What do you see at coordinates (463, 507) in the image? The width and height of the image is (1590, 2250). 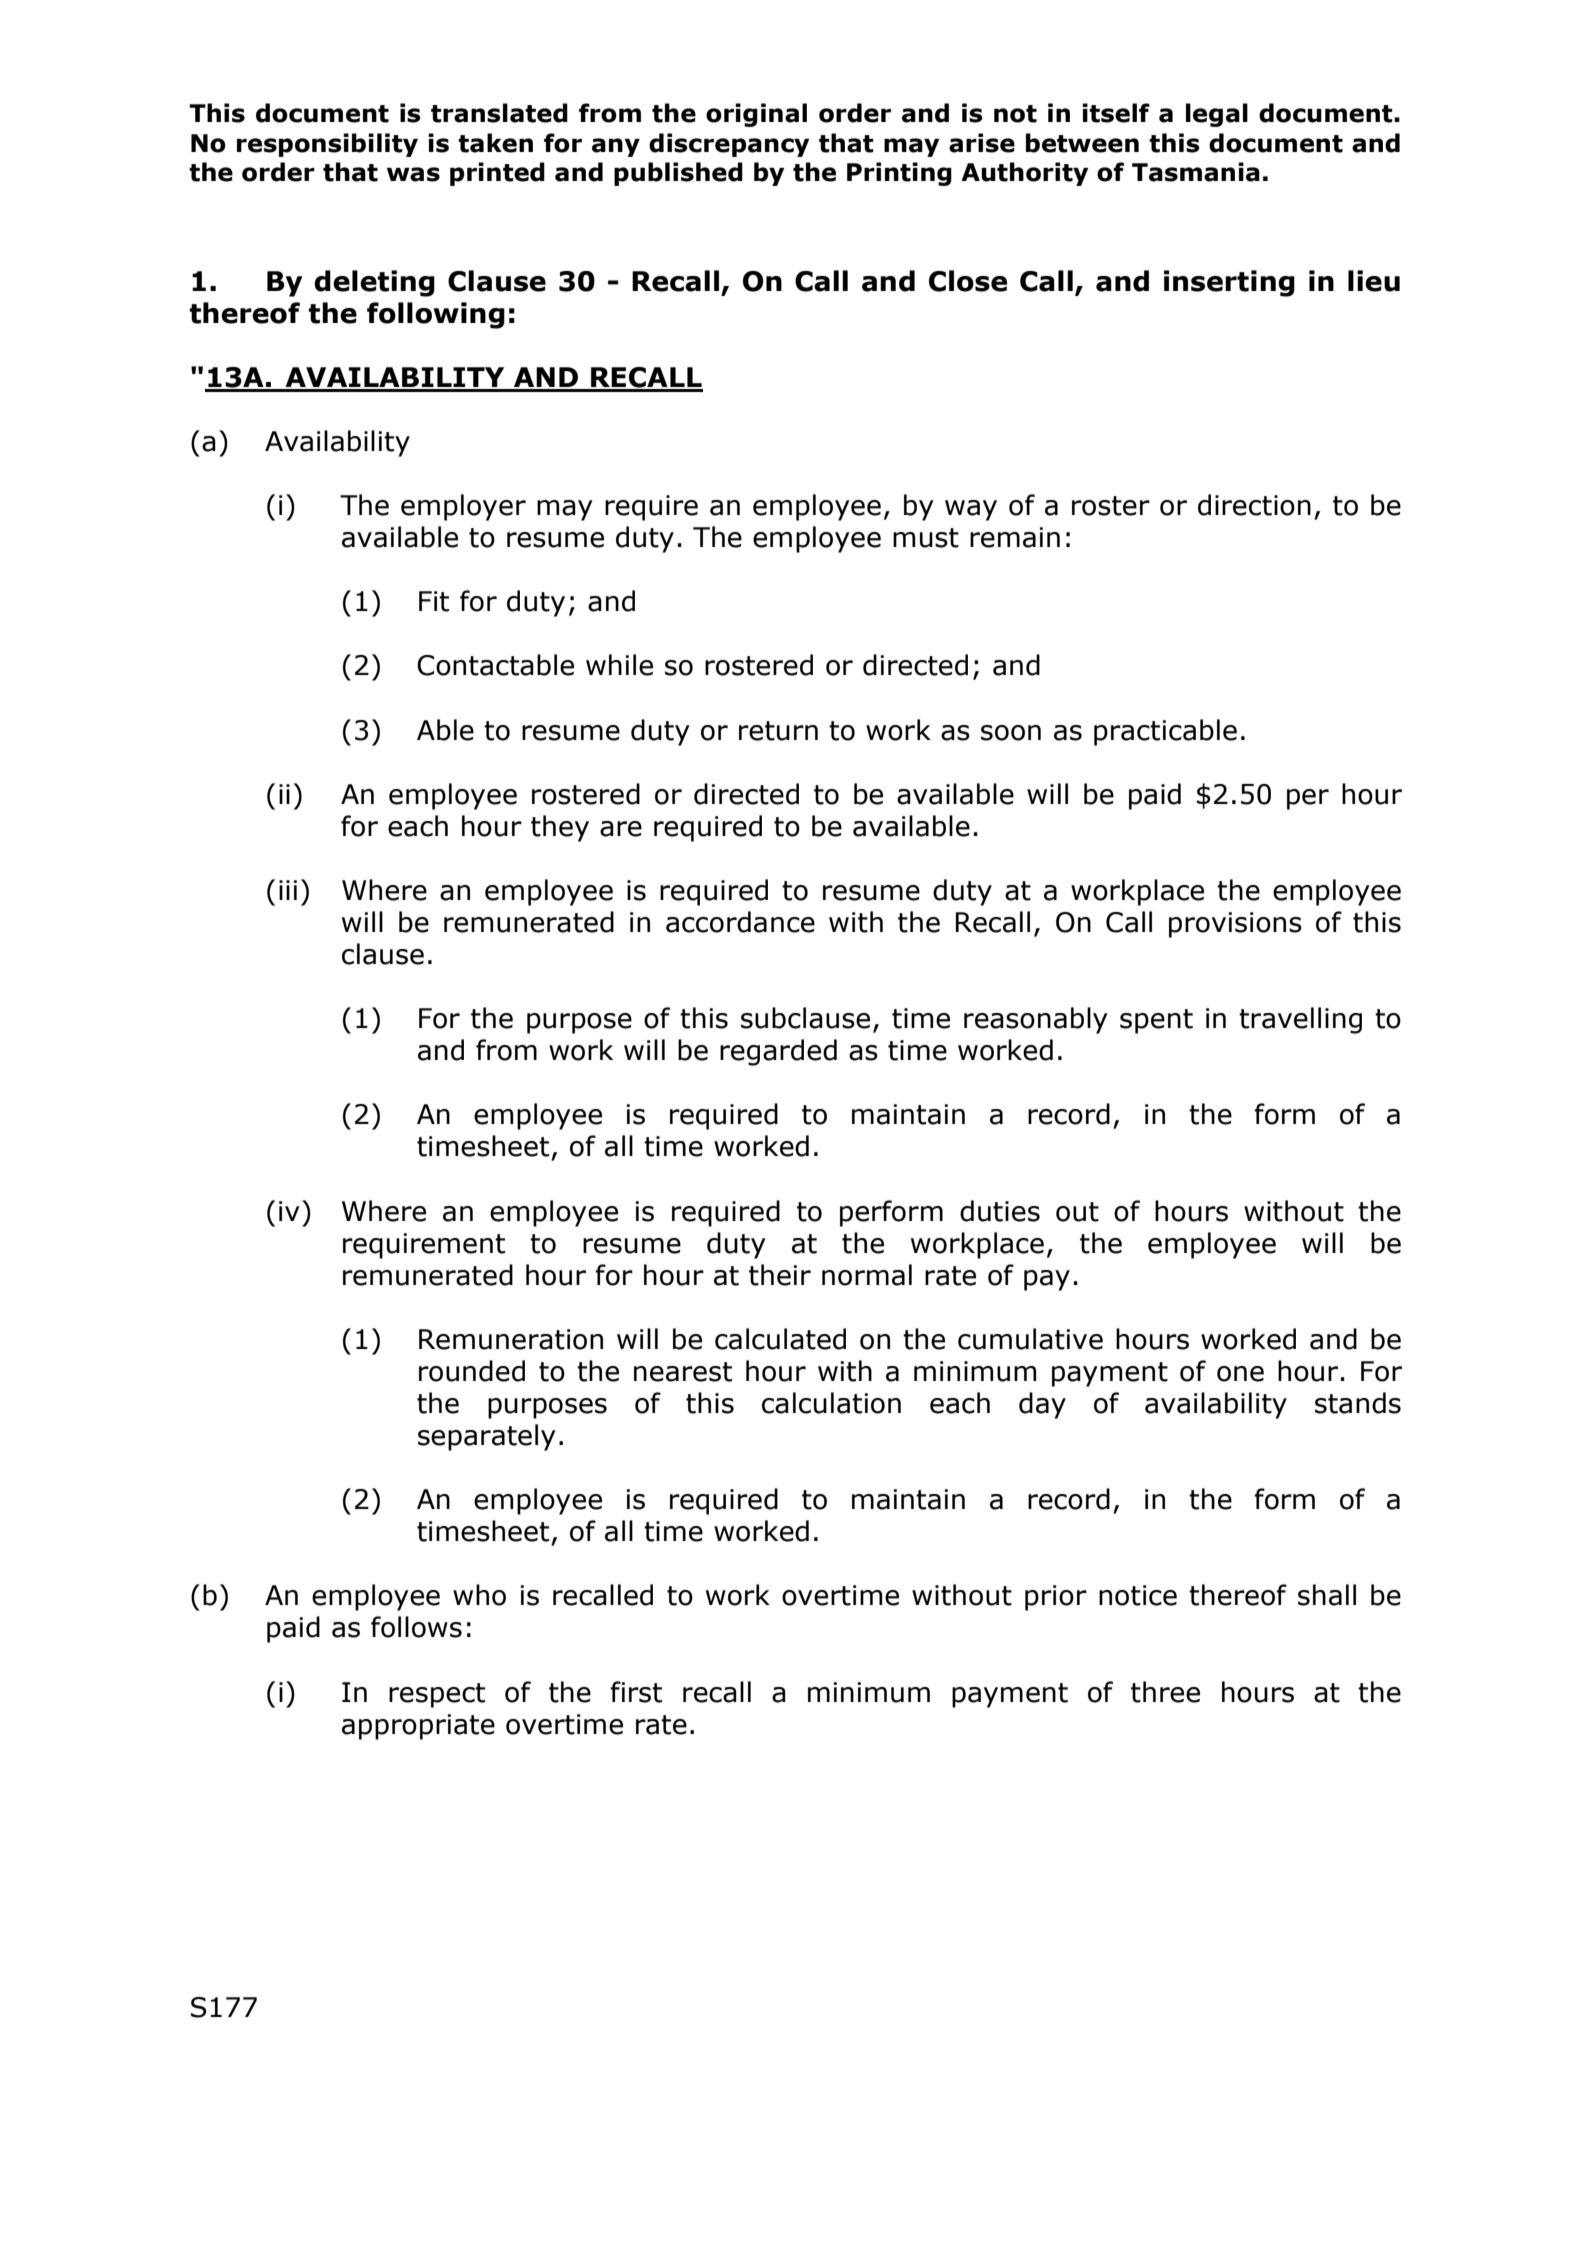 I see `employer` at bounding box center [463, 507].
